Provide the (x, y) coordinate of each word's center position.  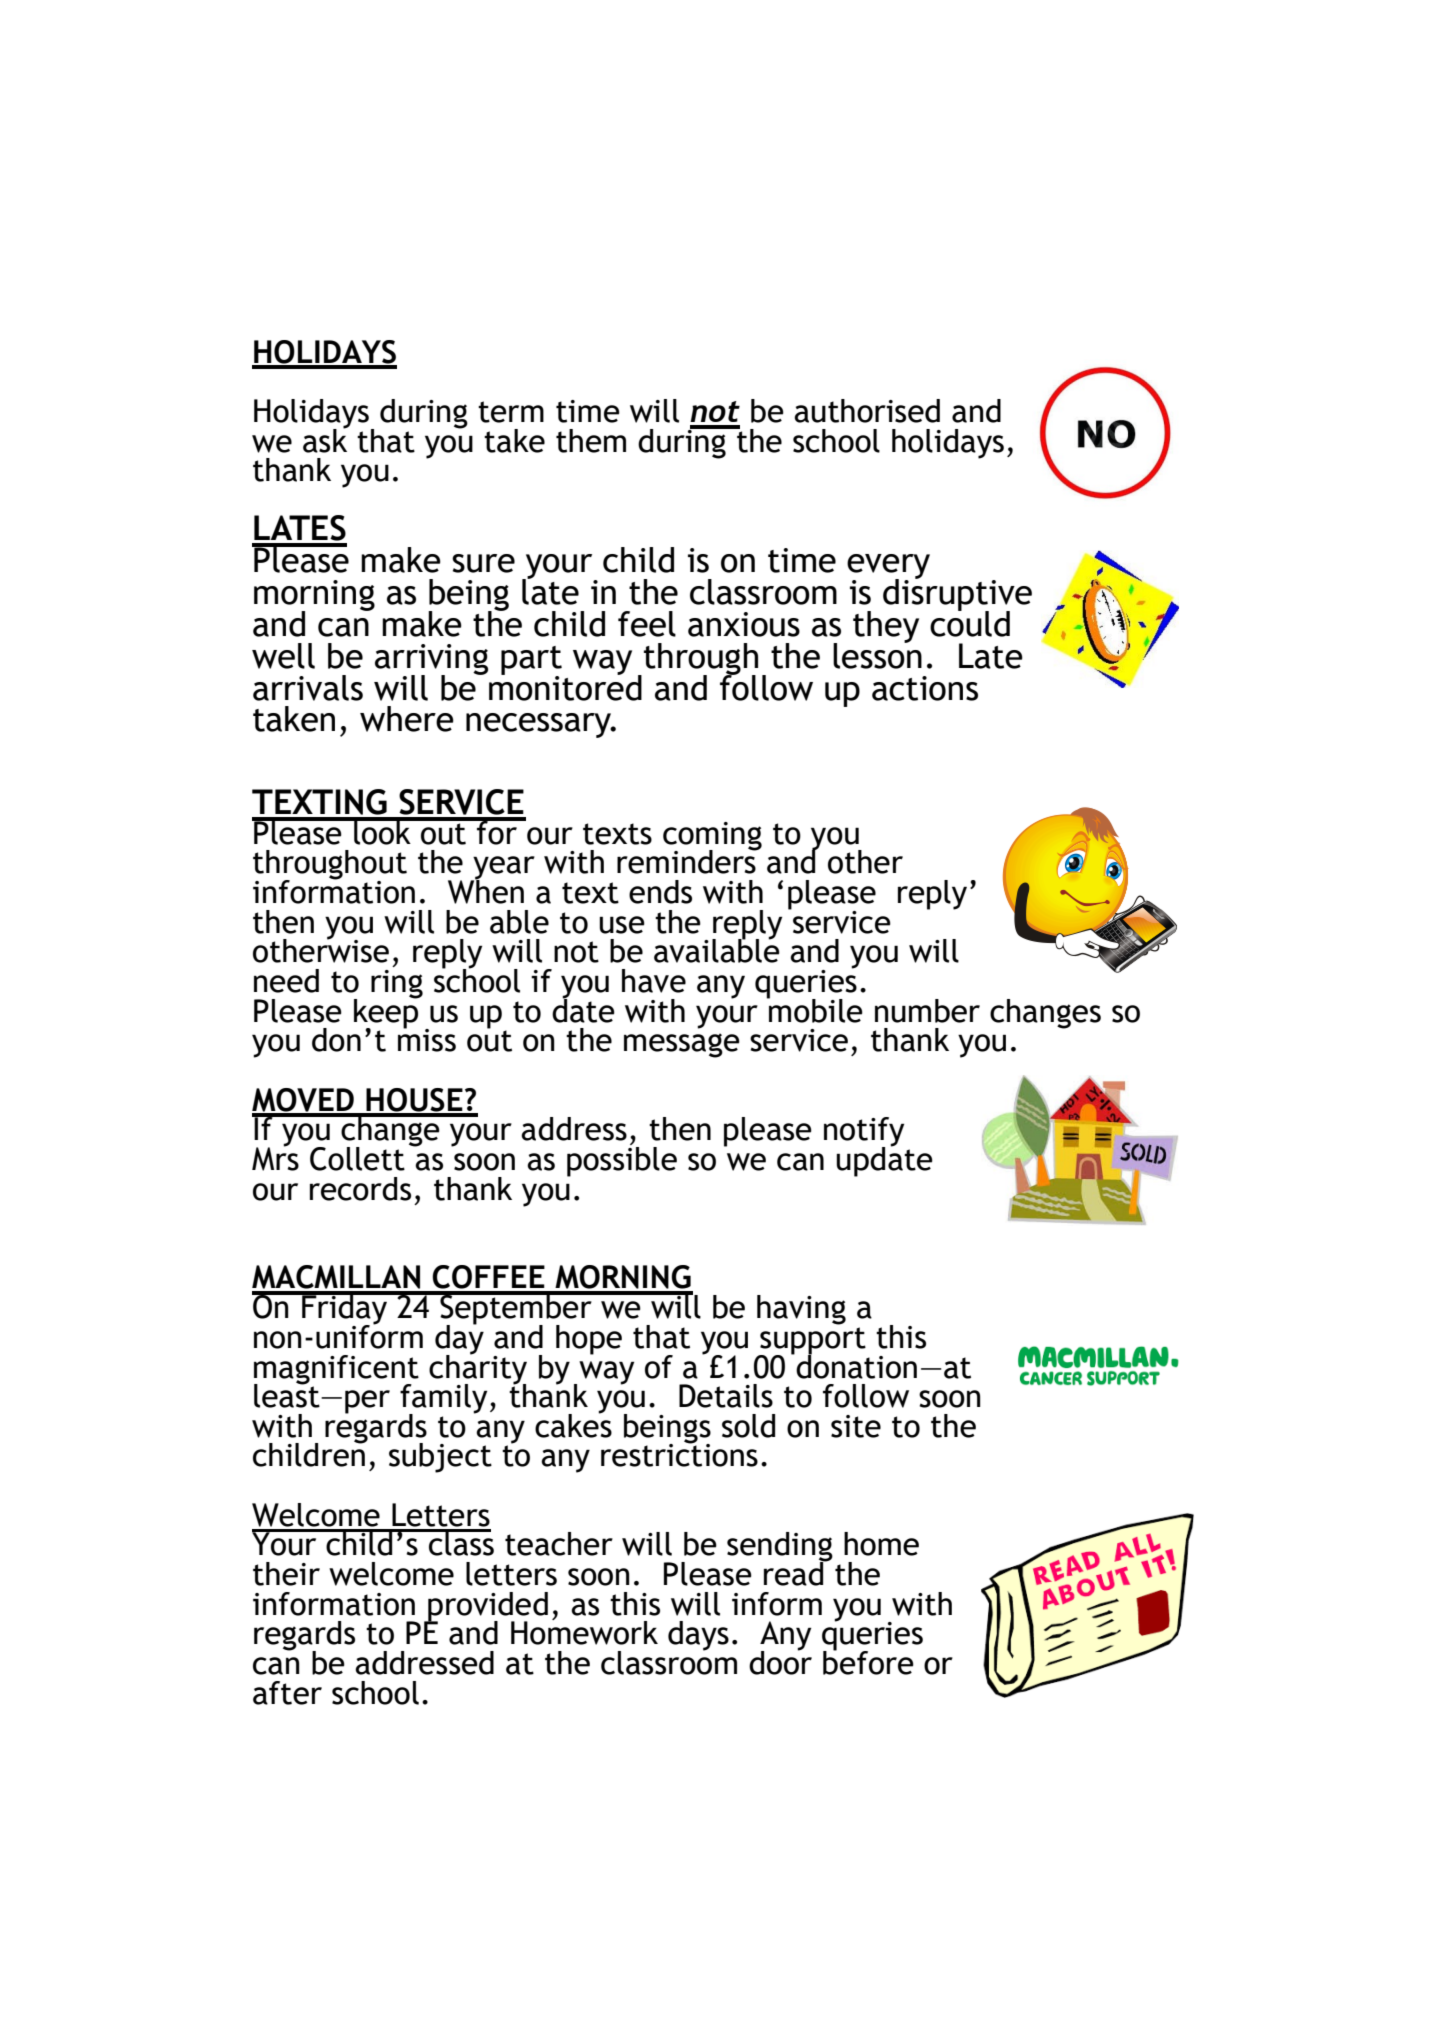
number (927, 1011)
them (591, 441)
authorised (867, 411)
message (682, 1045)
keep (387, 1013)
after (287, 1693)
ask (326, 439)
